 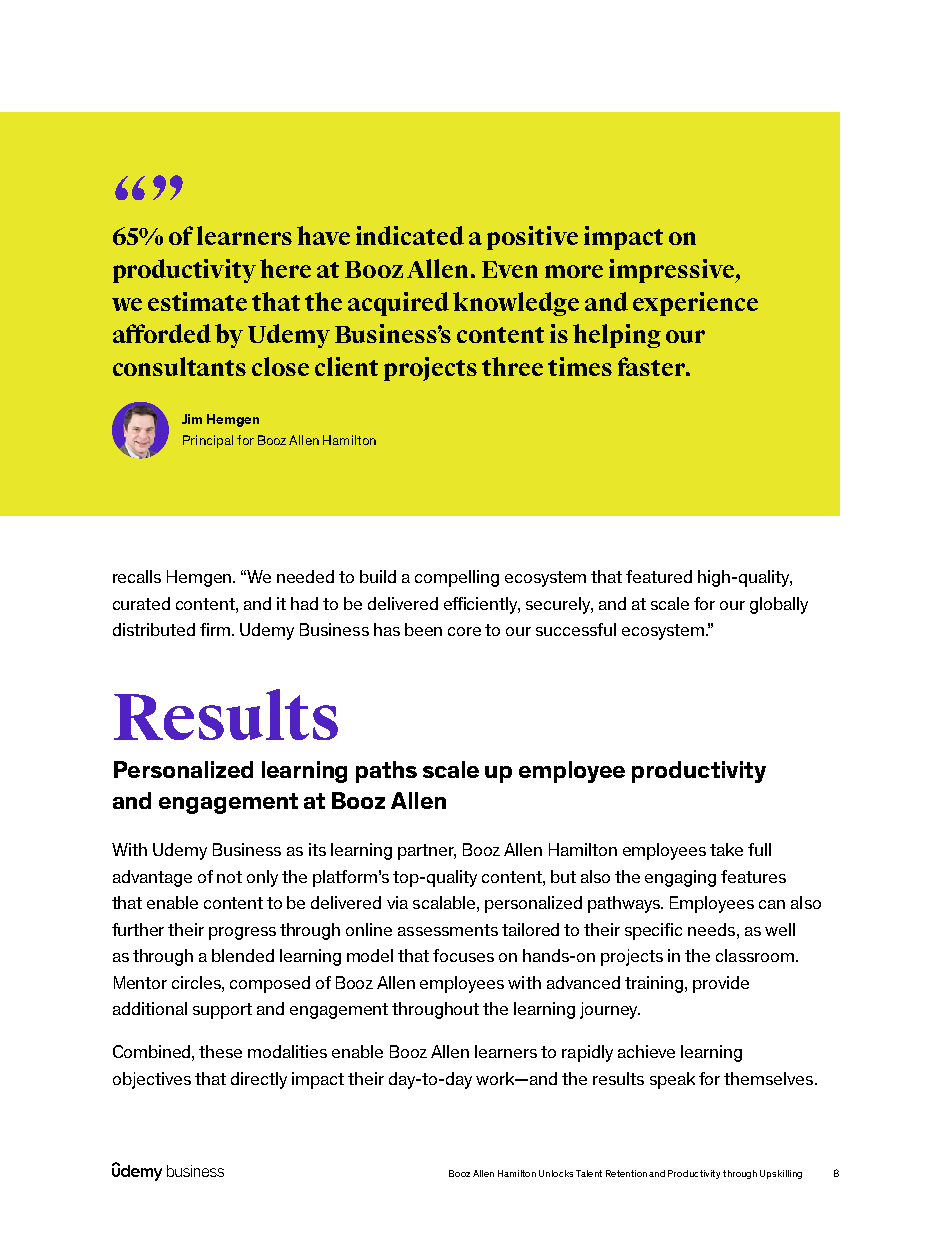 What do you see at coordinates (259, 1080) in the screenshot?
I see `directly` at bounding box center [259, 1080].
